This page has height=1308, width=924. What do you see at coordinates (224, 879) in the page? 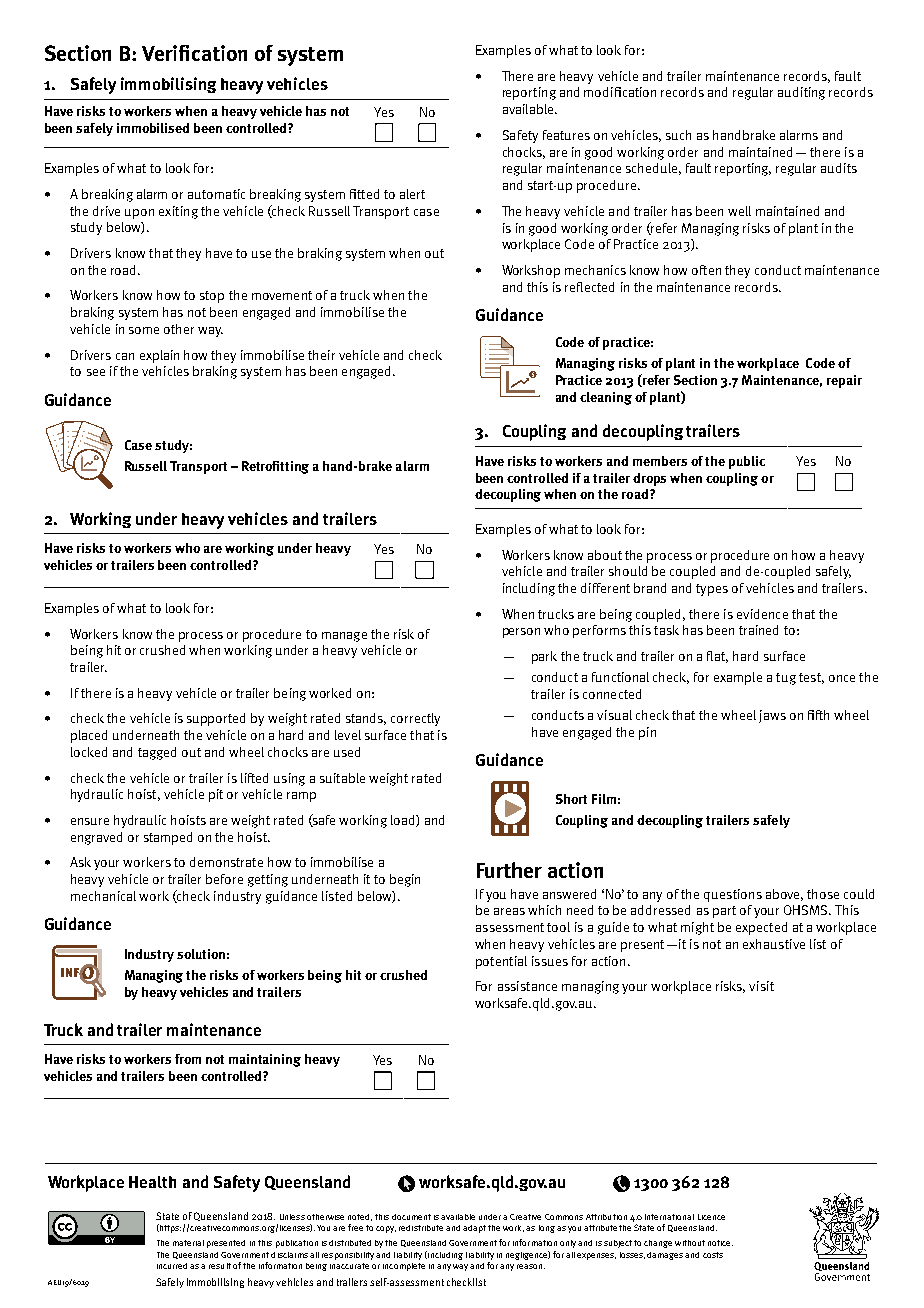
I see `before` at bounding box center [224, 879].
